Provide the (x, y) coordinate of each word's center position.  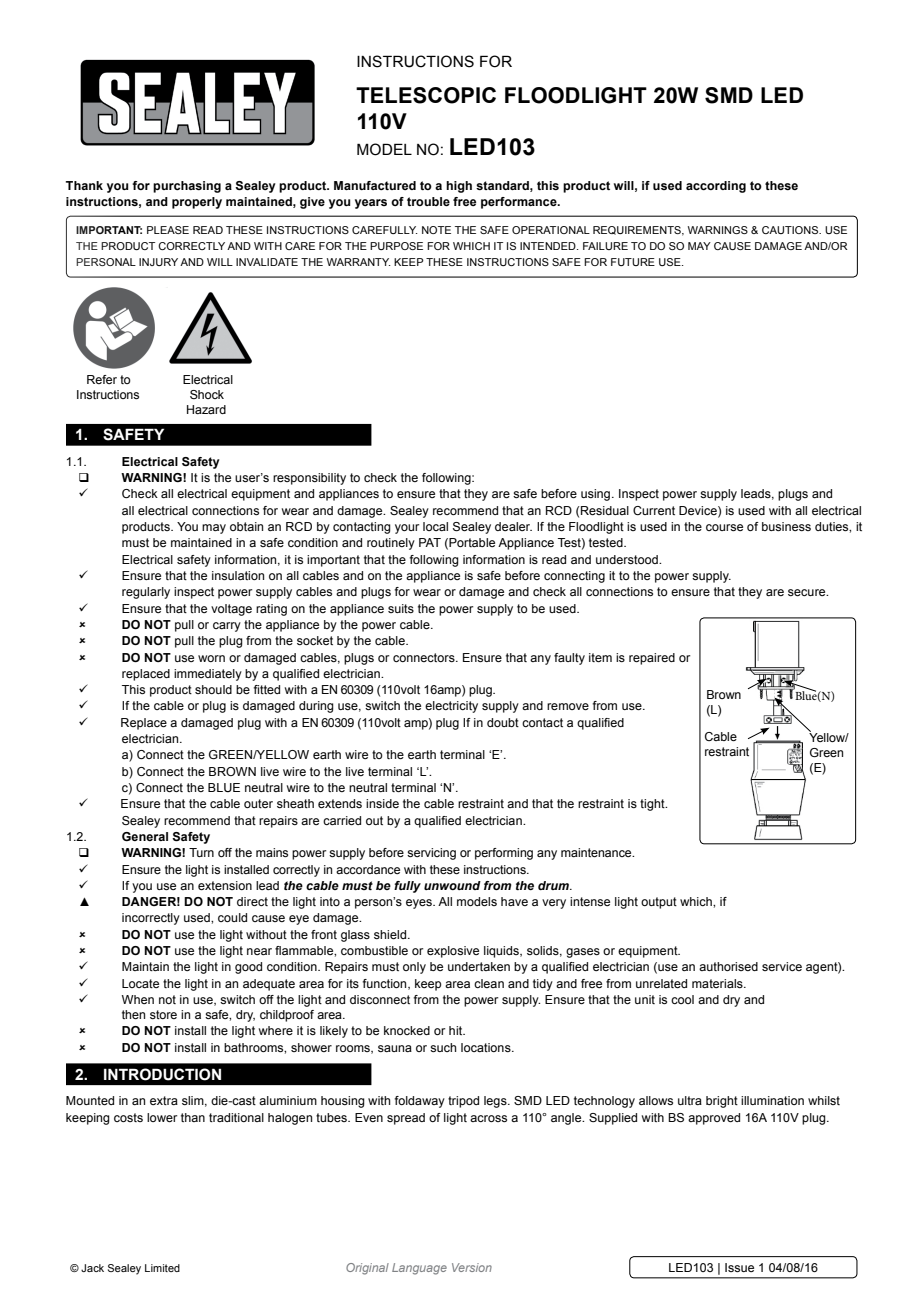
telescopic (426, 95)
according (716, 187)
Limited (162, 1268)
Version (472, 1267)
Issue (739, 1267)
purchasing (187, 187)
